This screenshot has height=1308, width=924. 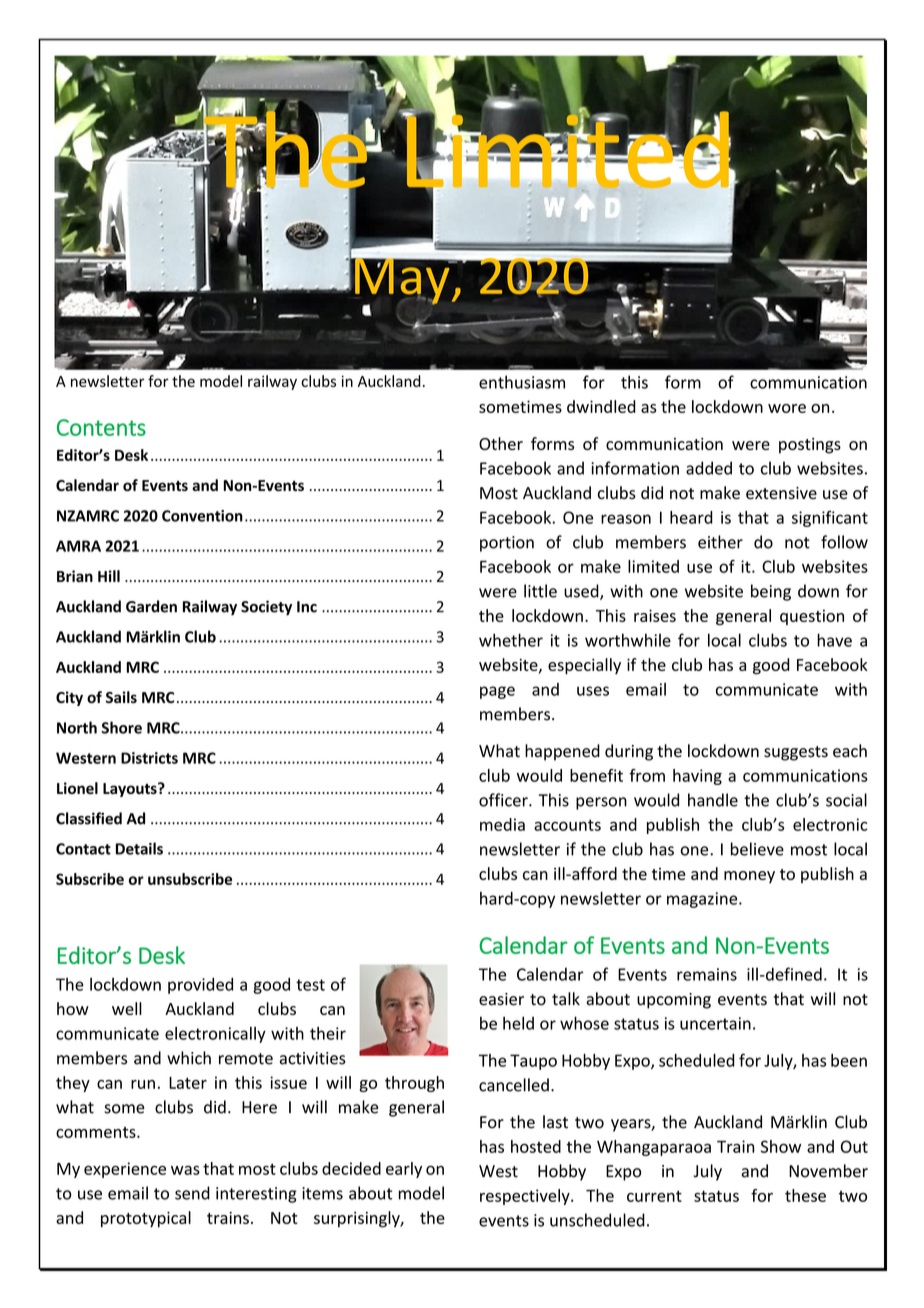 What do you see at coordinates (771, 592) in the screenshot?
I see `being` at bounding box center [771, 592].
